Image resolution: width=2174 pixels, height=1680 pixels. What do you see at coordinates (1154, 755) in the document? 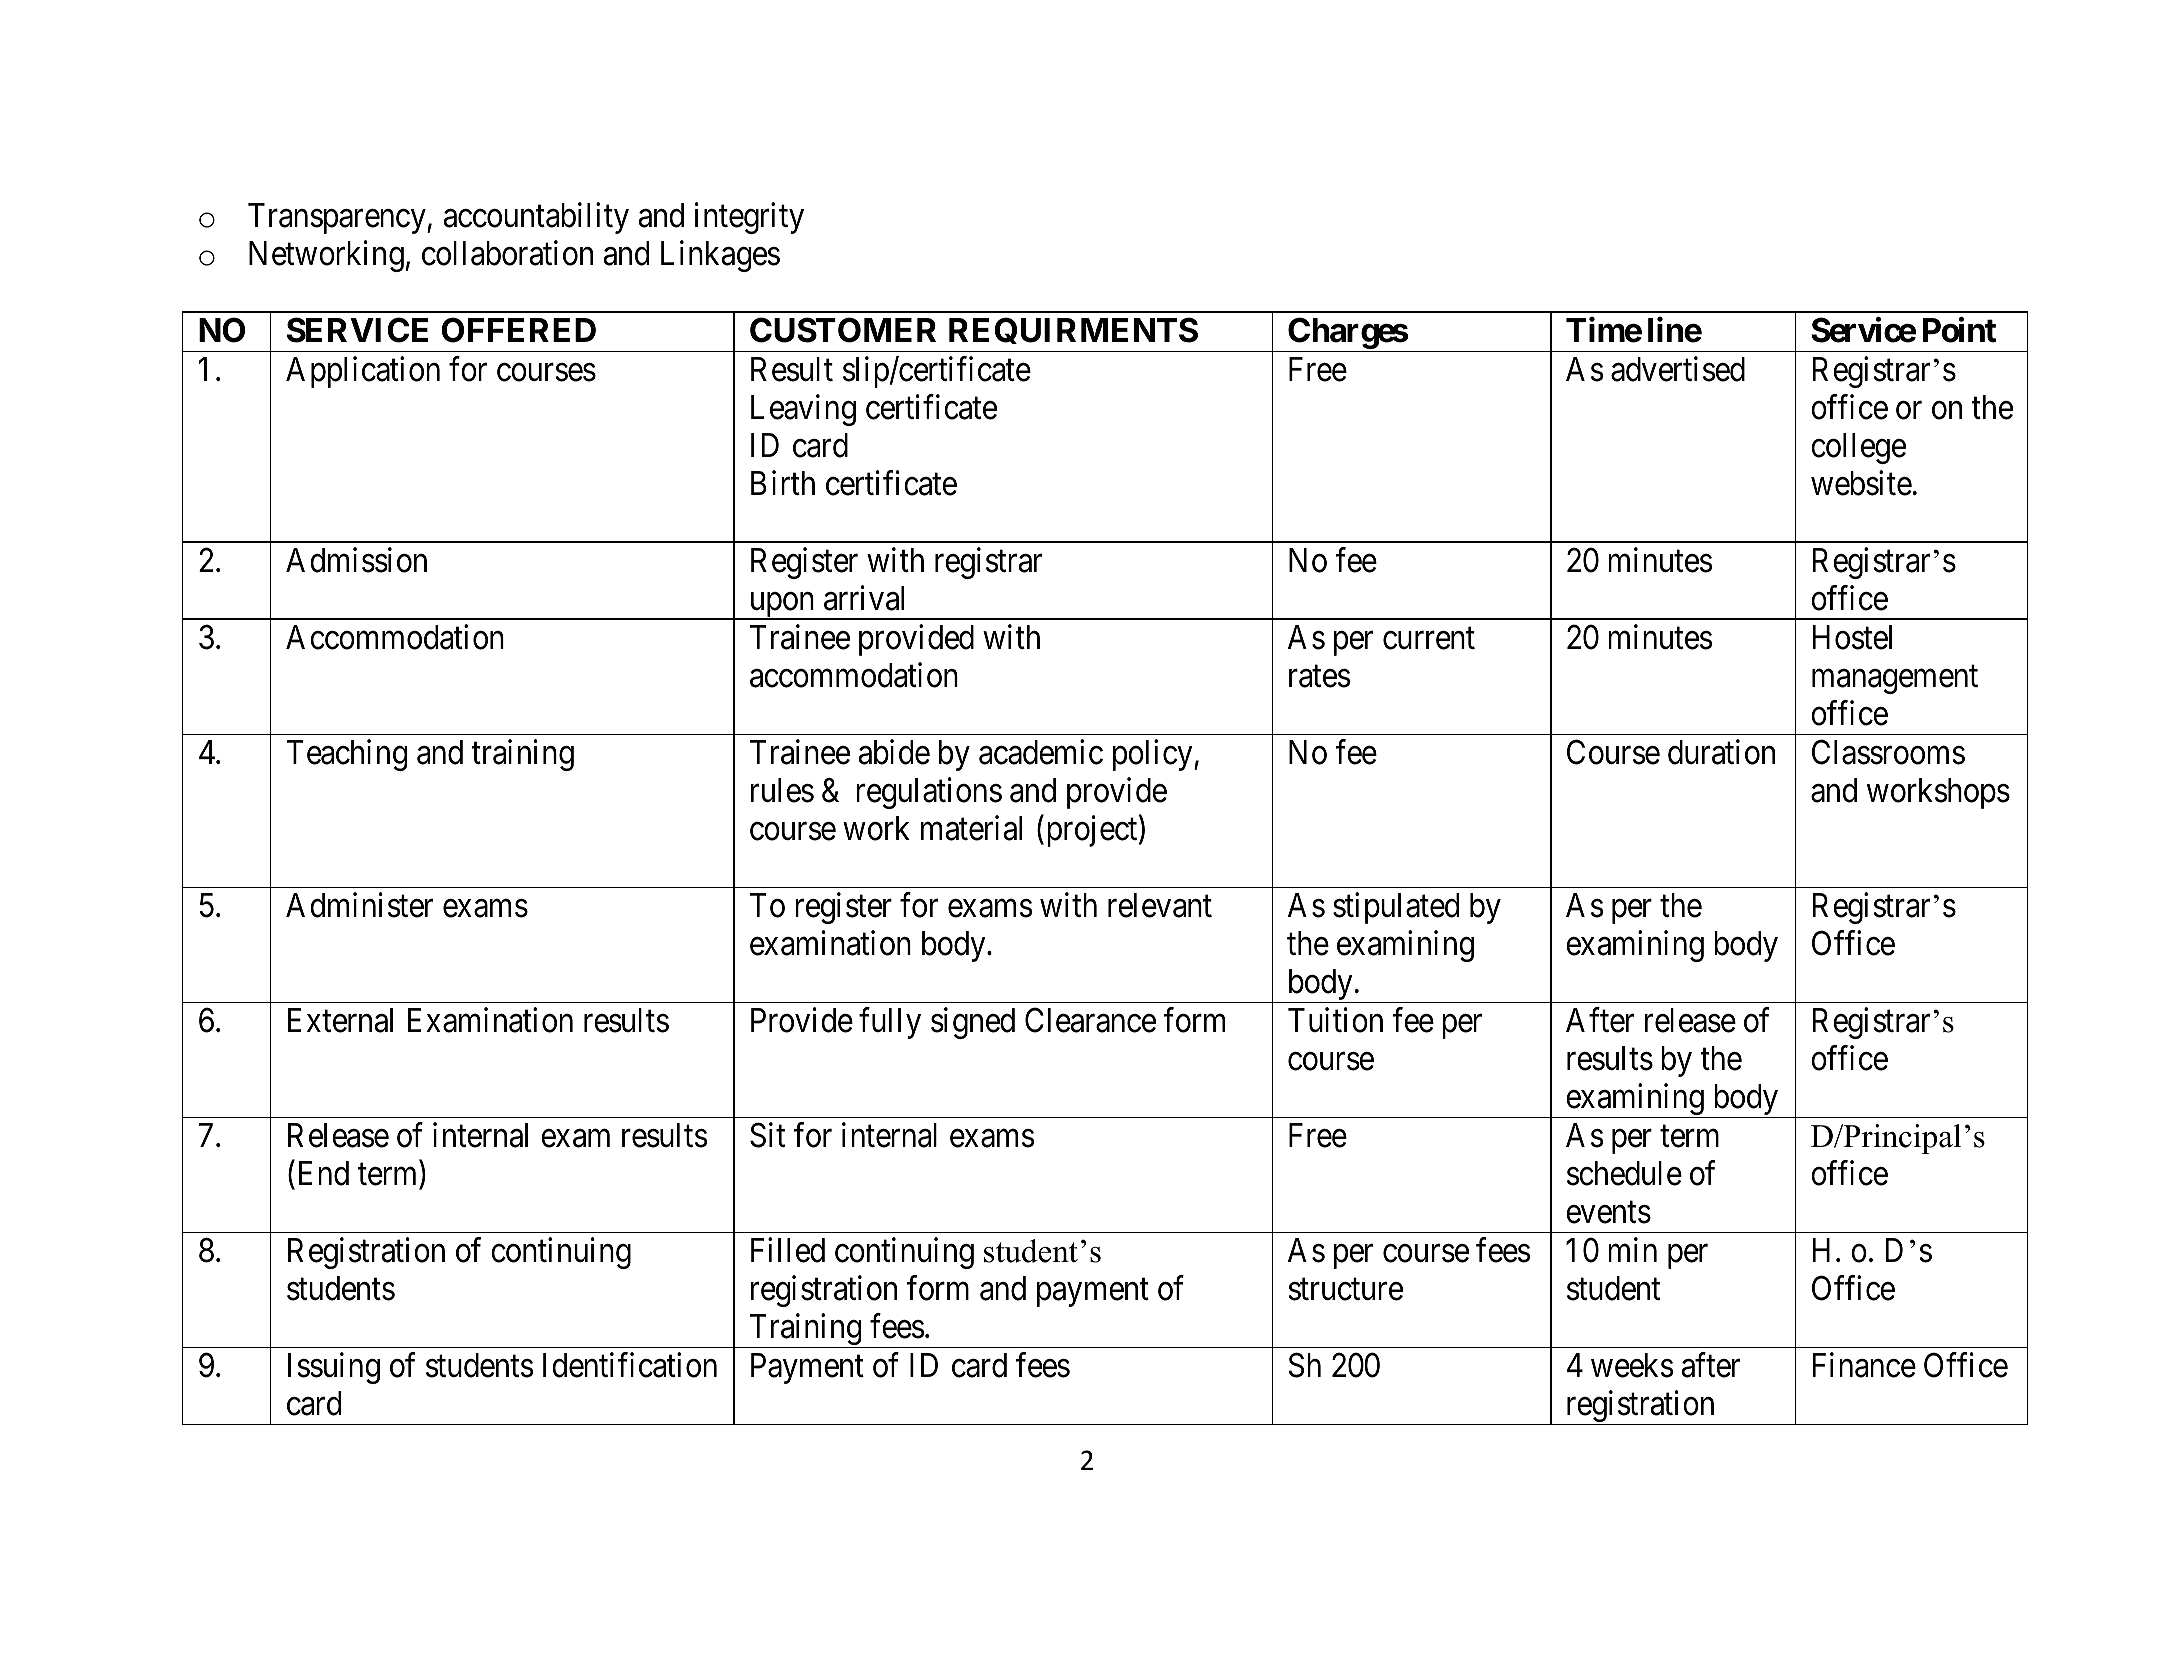
I see `policy` at bounding box center [1154, 755].
